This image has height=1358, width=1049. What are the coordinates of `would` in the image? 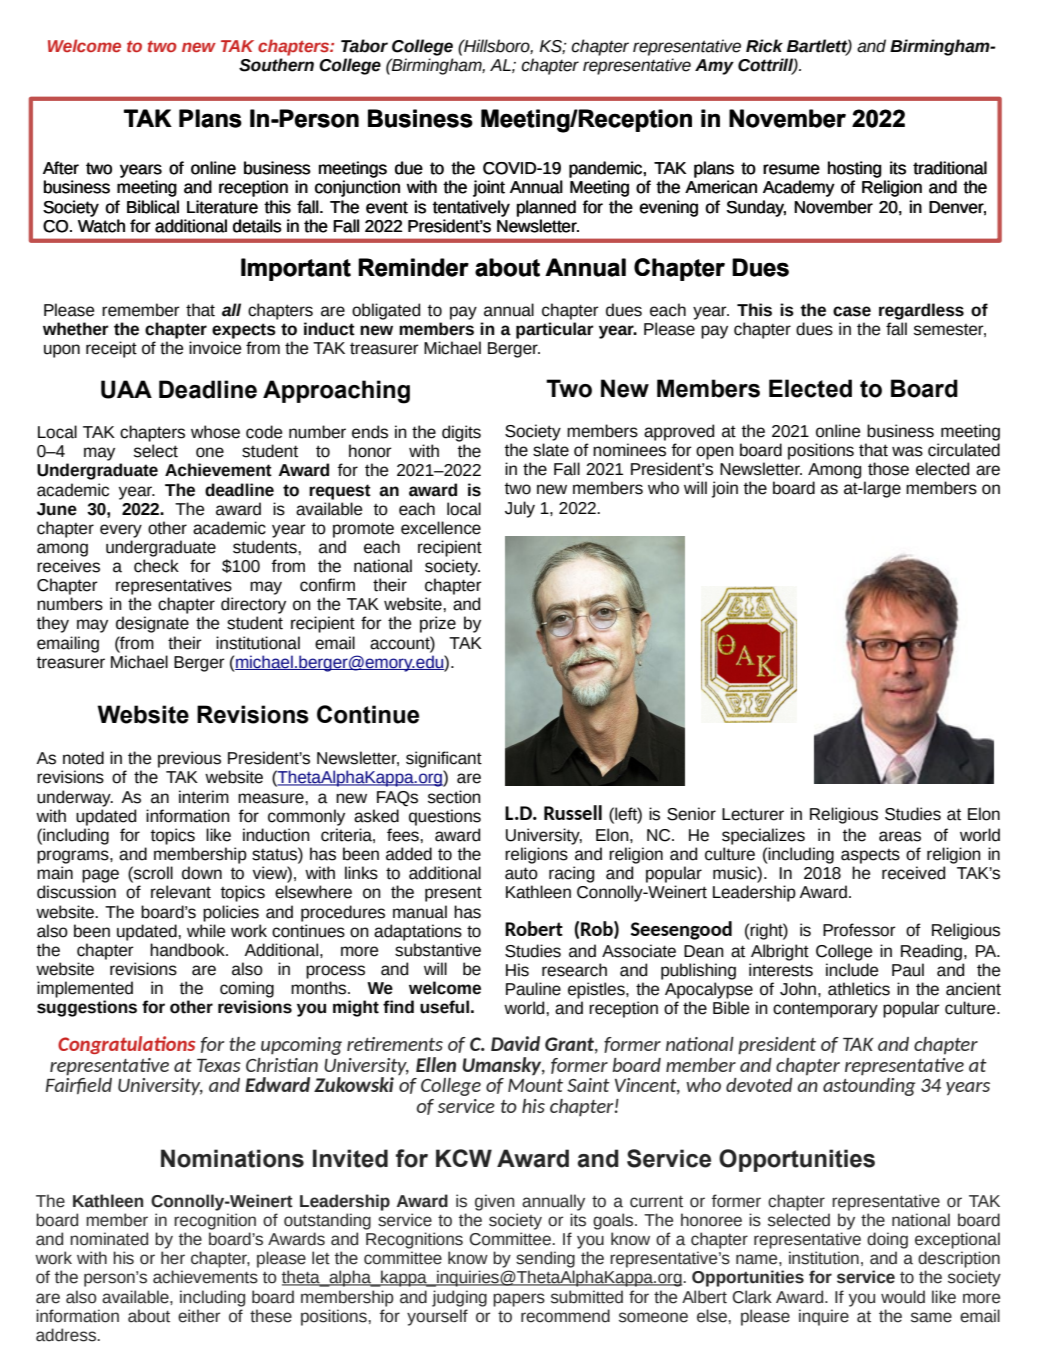 It's located at (903, 1297).
